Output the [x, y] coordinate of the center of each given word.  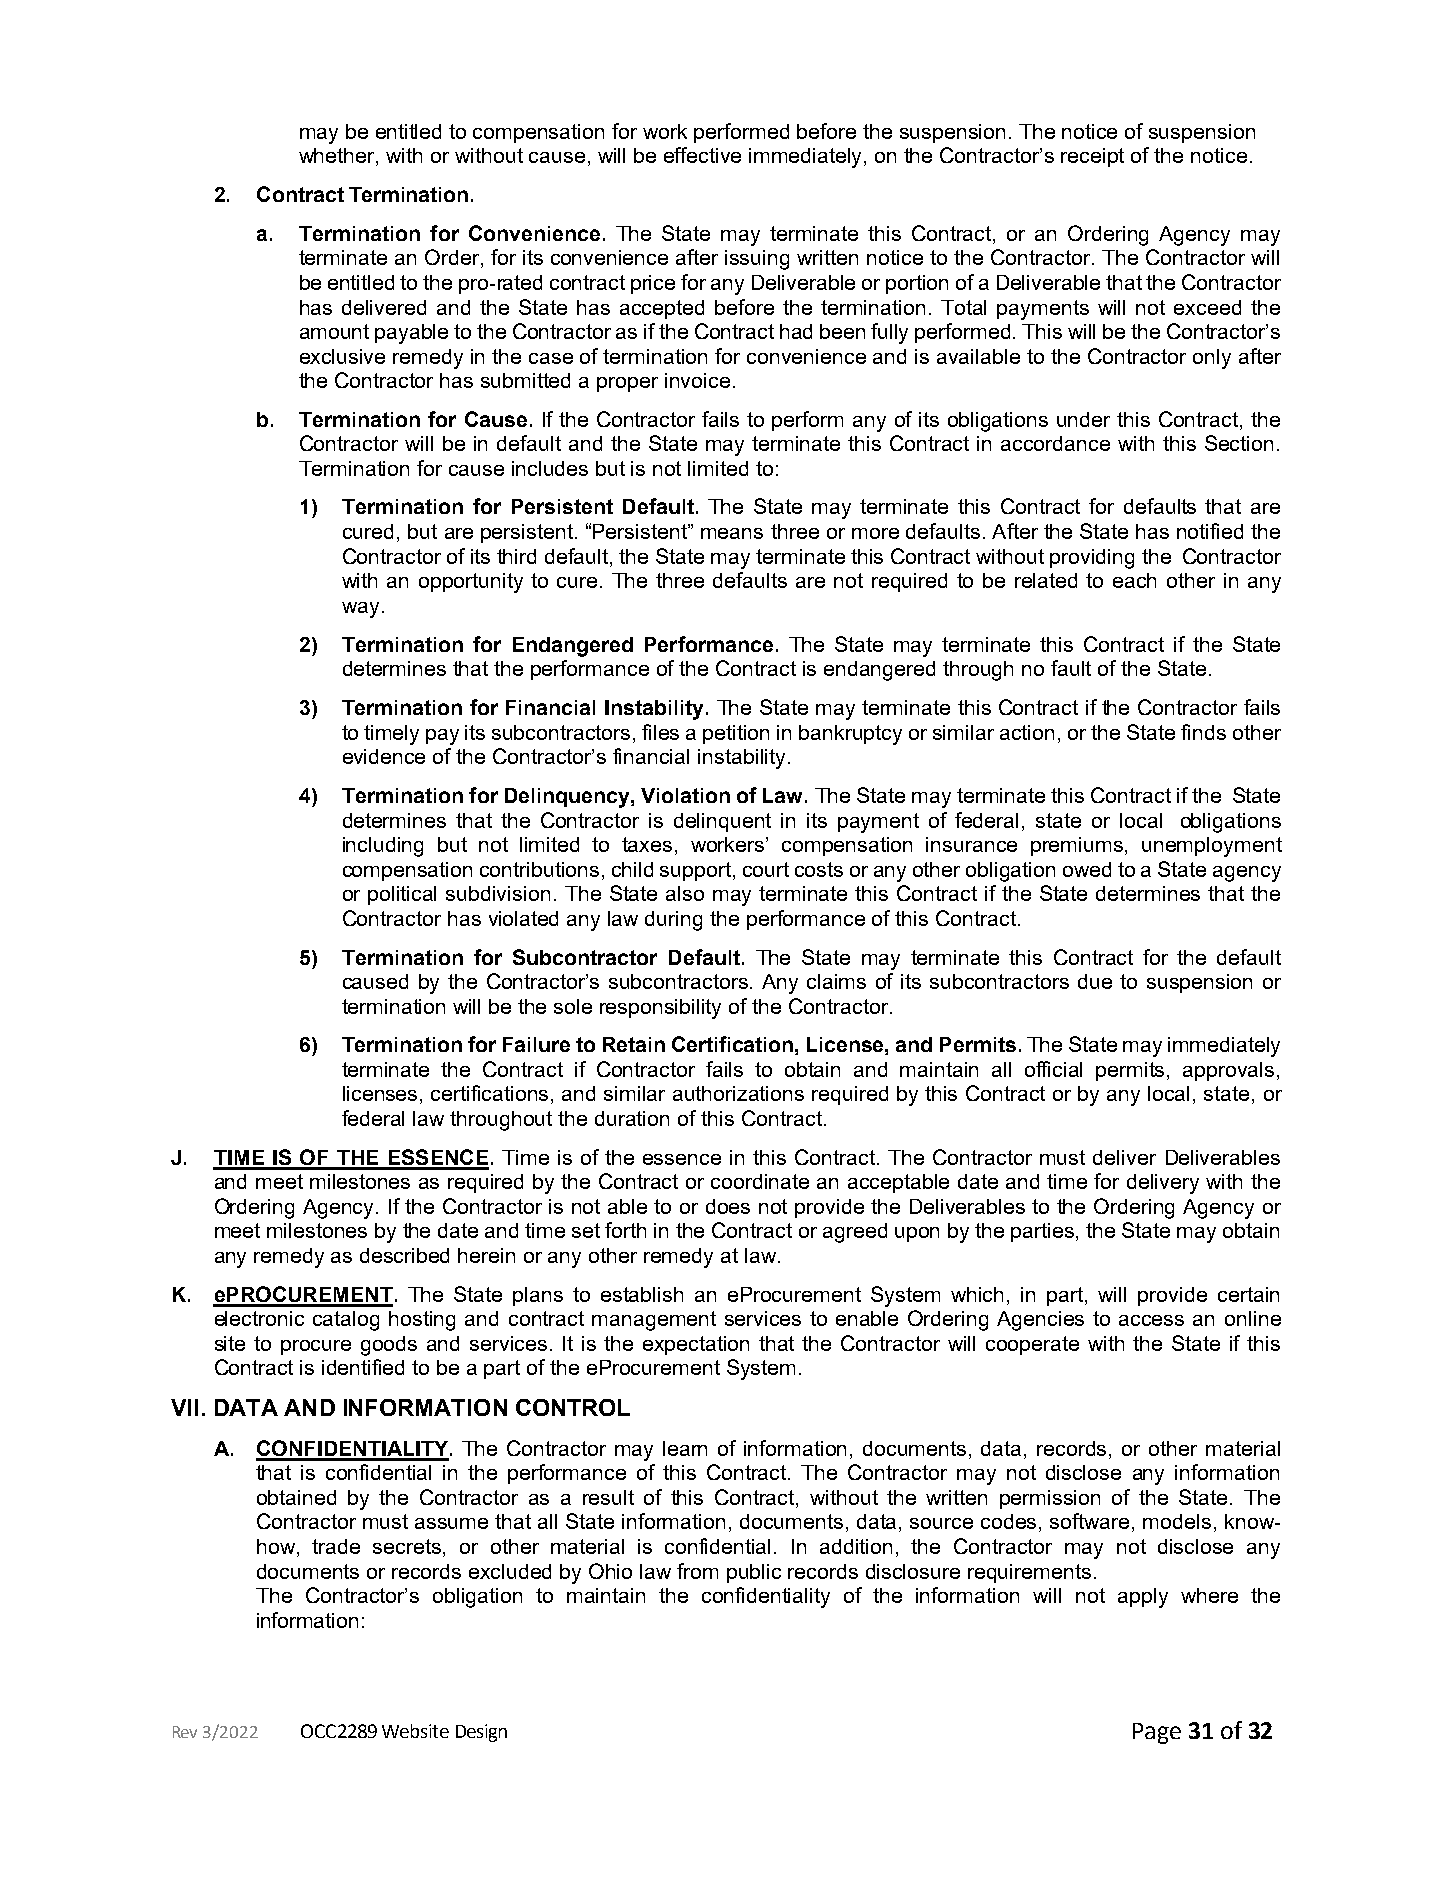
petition [736, 734]
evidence [384, 756]
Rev [185, 1732]
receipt [1092, 157]
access [1151, 1320]
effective [702, 155]
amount [334, 331]
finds [1203, 732]
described [404, 1255]
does [728, 1206]
